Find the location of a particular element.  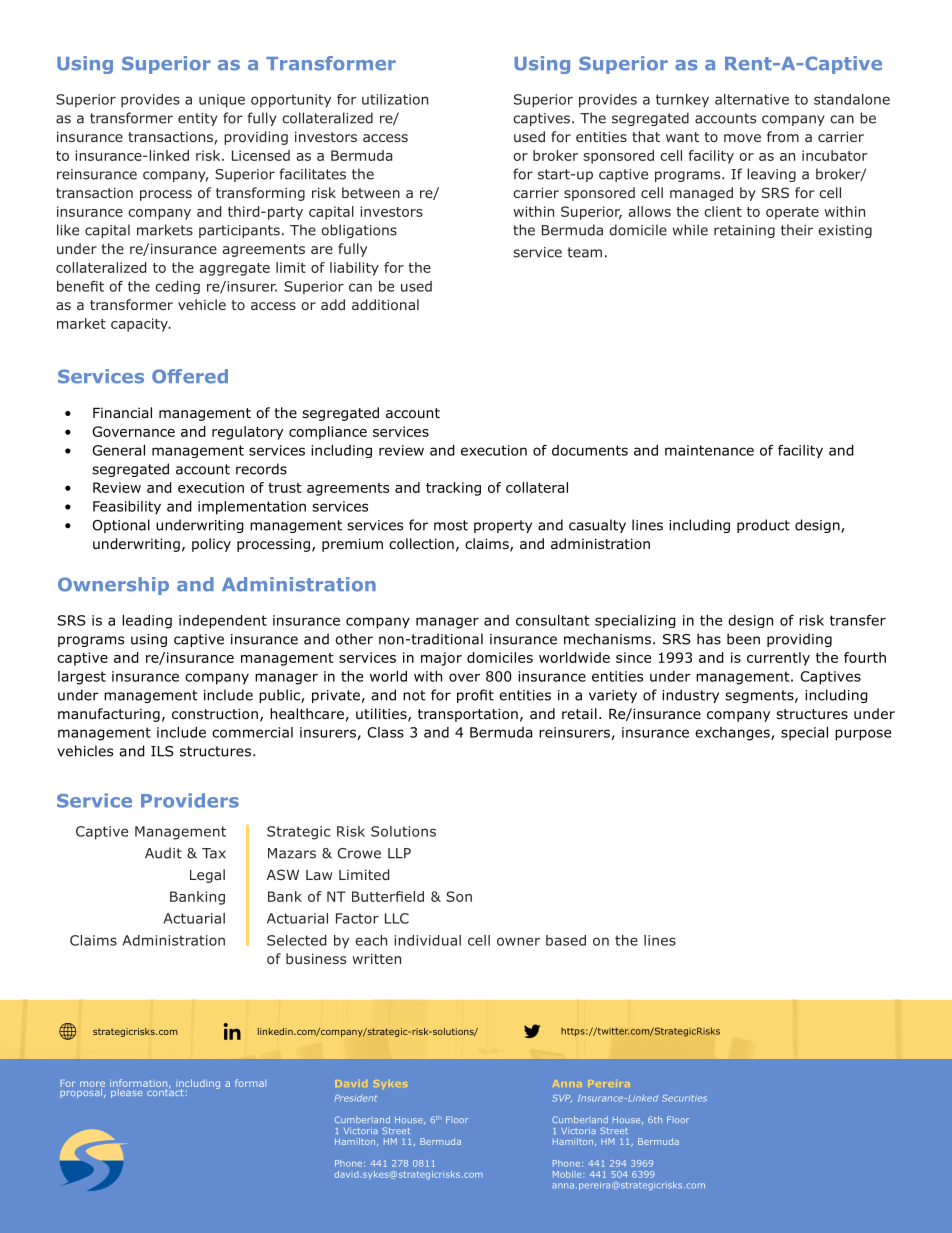

maintenance is located at coordinates (709, 450).
